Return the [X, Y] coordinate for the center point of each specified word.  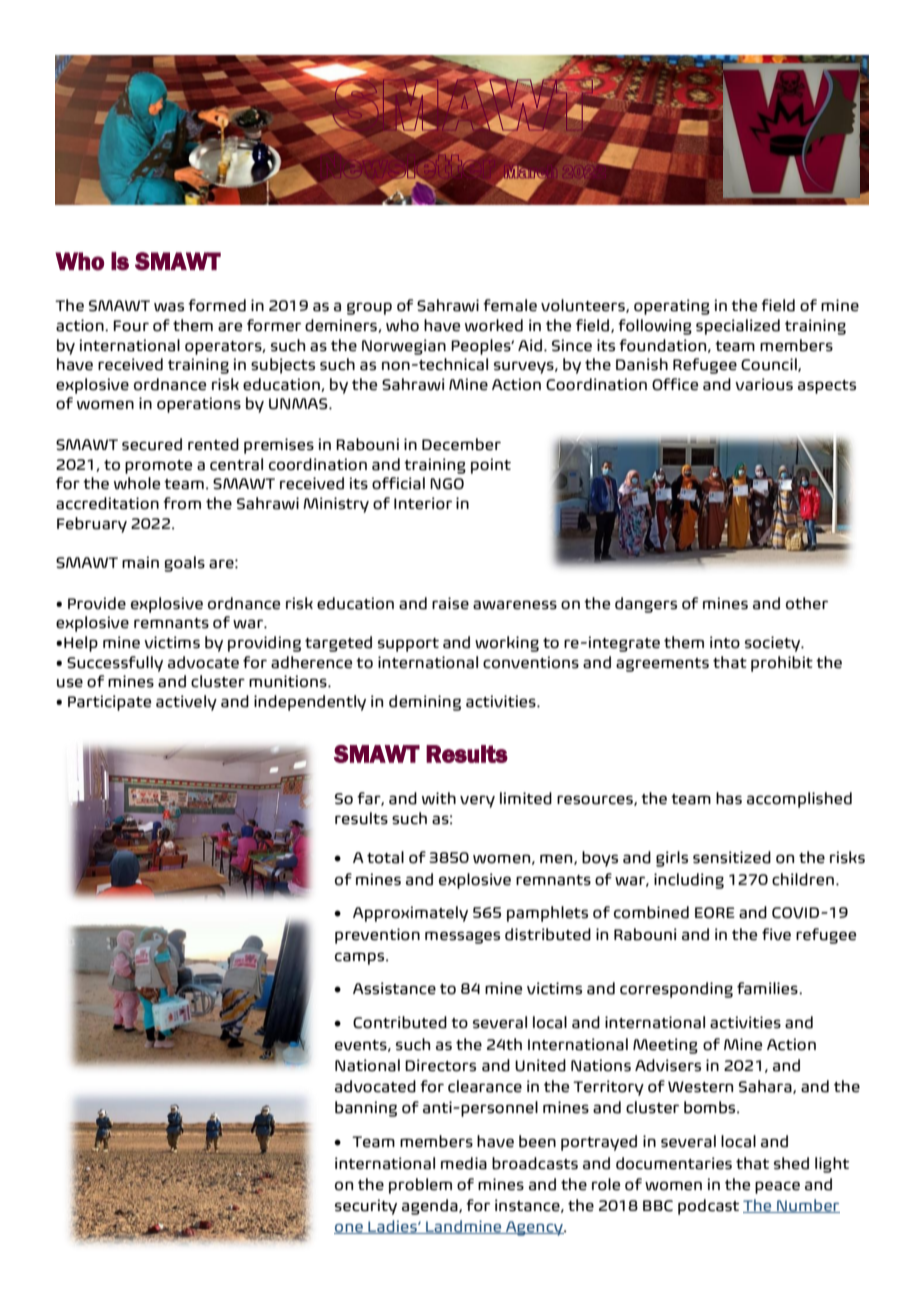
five [776, 934]
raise [450, 603]
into [725, 642]
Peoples [482, 347]
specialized [738, 327]
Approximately [410, 914]
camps [361, 958]
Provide [97, 603]
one [349, 1229]
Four [131, 326]
